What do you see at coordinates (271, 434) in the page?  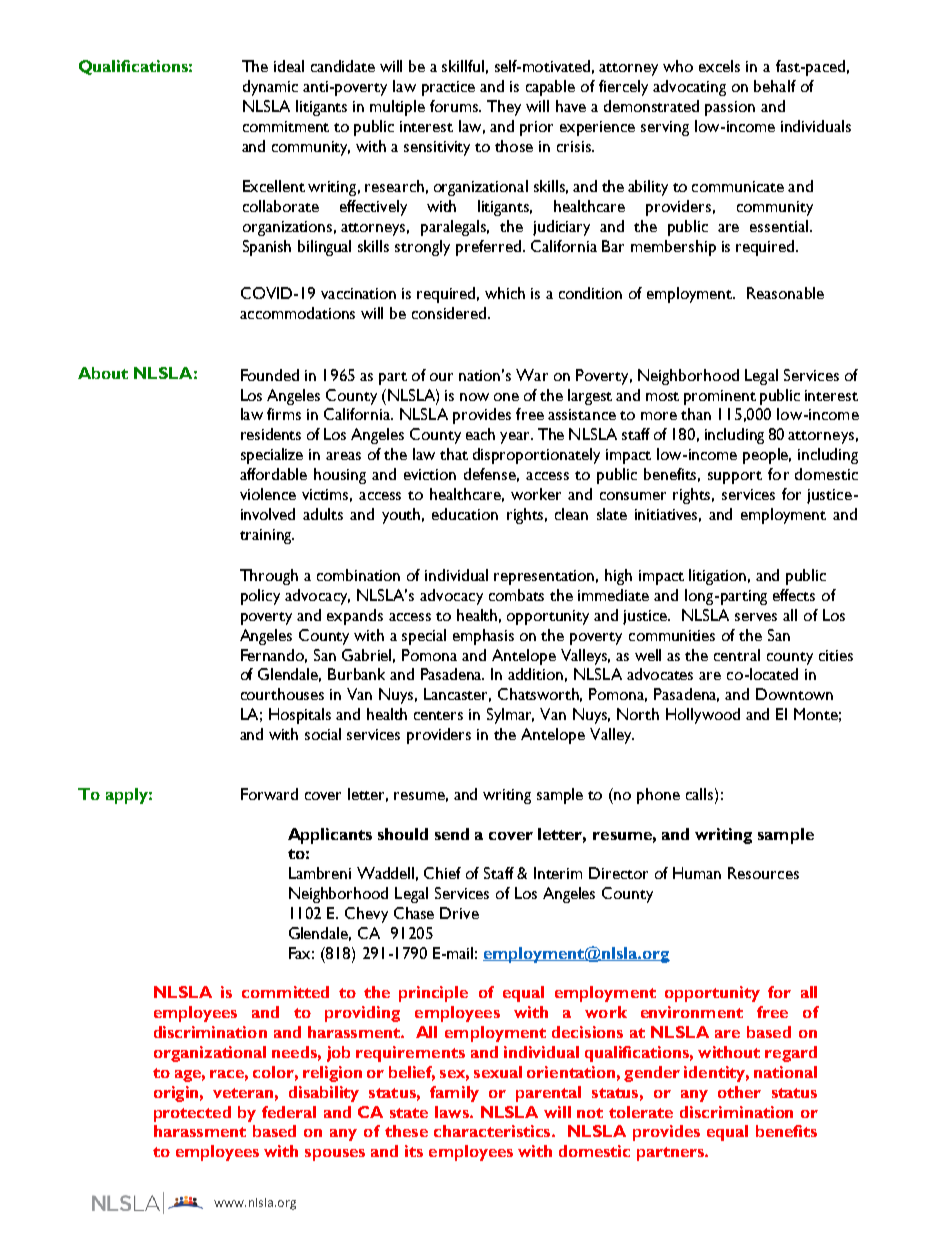 I see `residents` at bounding box center [271, 434].
